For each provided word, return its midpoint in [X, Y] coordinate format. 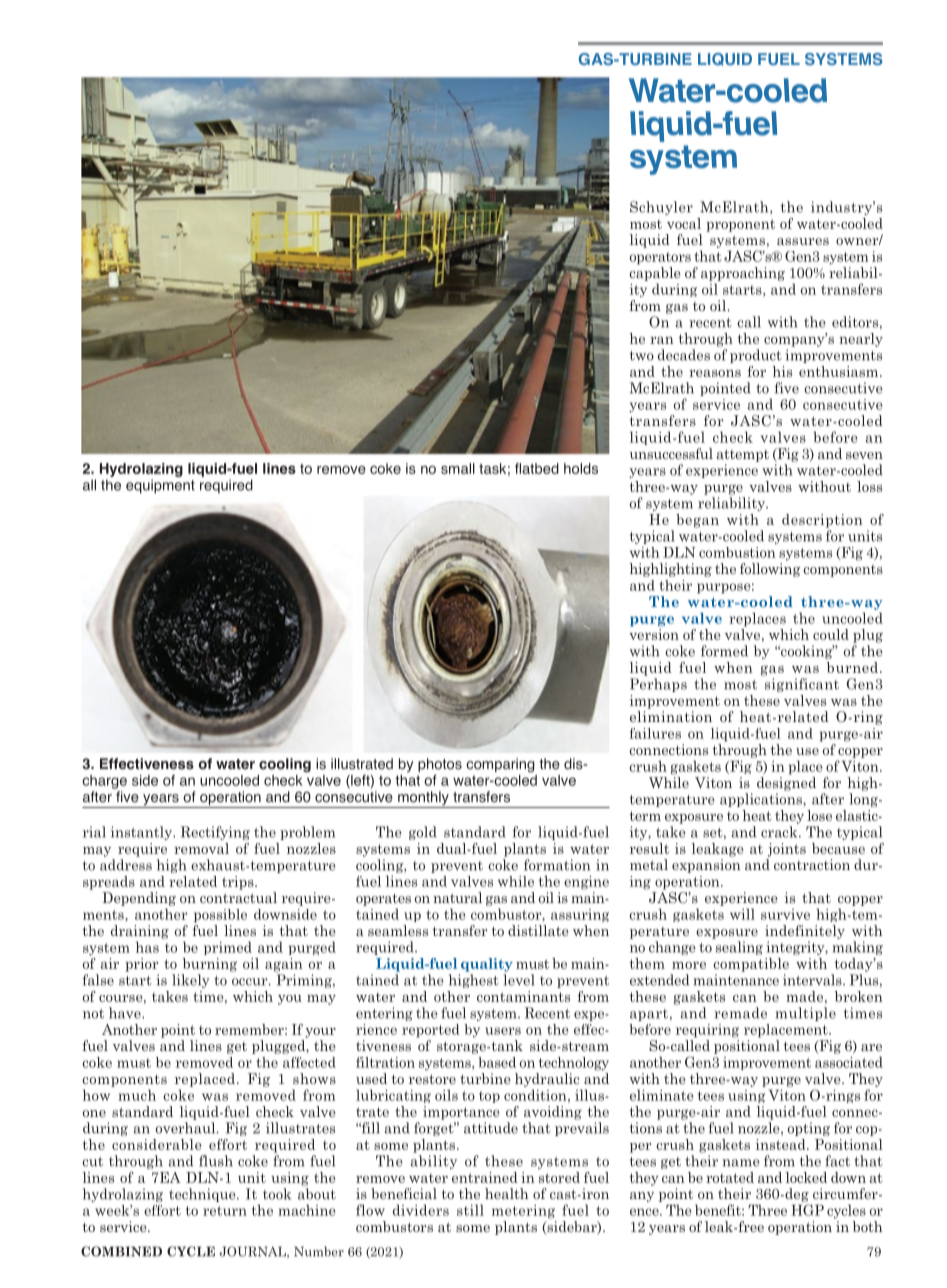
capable [654, 274]
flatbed [537, 468]
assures [803, 241]
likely [191, 981]
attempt [742, 455]
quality [487, 965]
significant [802, 685]
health [507, 1193]
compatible [751, 965]
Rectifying [215, 833]
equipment [160, 486]
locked [806, 1177]
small [458, 468]
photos [440, 765]
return [225, 1211]
